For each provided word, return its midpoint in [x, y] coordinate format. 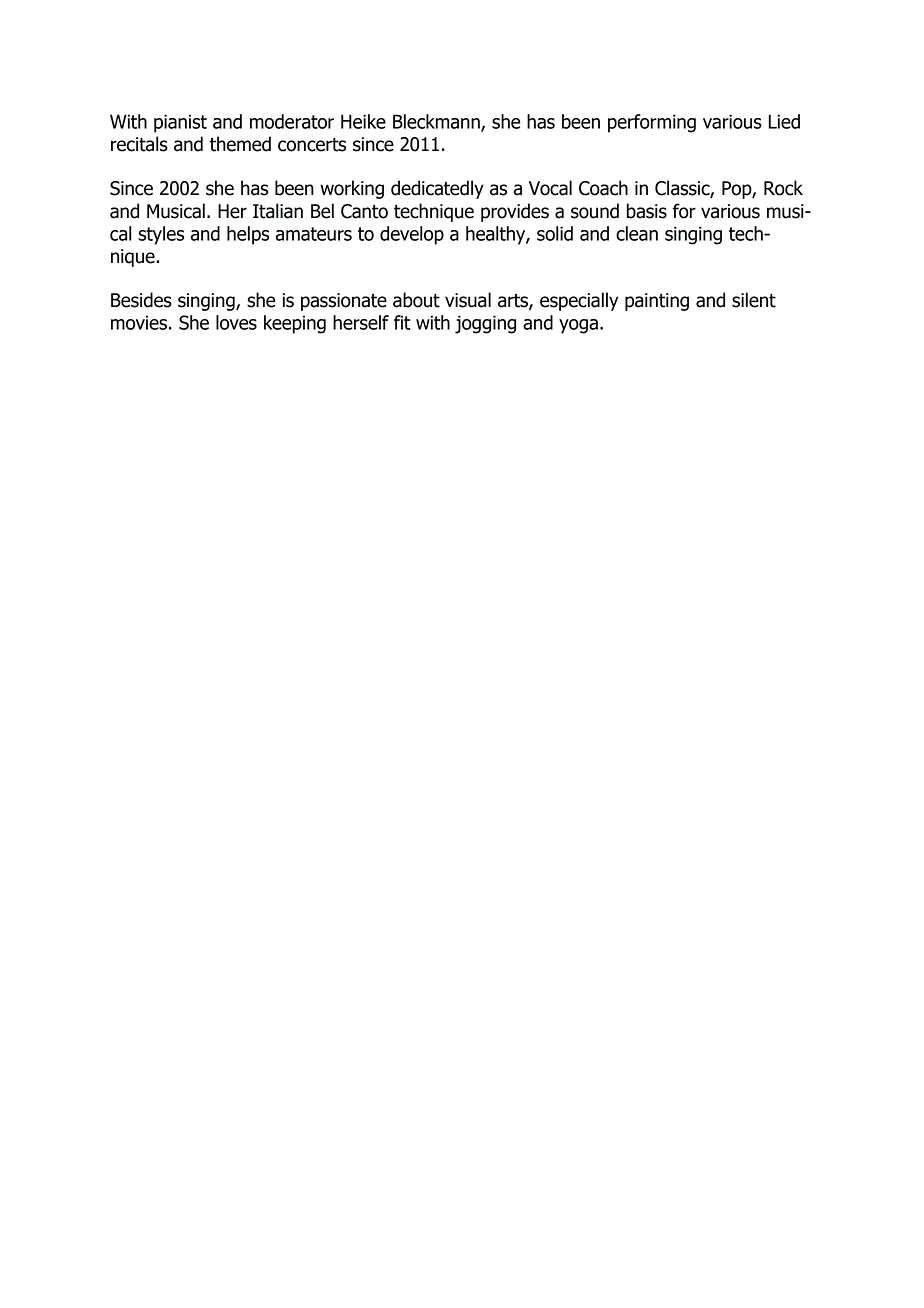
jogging [485, 324]
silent [754, 300]
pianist [180, 123]
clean [637, 233]
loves [236, 322]
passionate [344, 302]
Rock [783, 188]
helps [248, 235]
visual [468, 300]
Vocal [550, 188]
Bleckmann [437, 122]
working [352, 189]
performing [652, 123]
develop [412, 235]
